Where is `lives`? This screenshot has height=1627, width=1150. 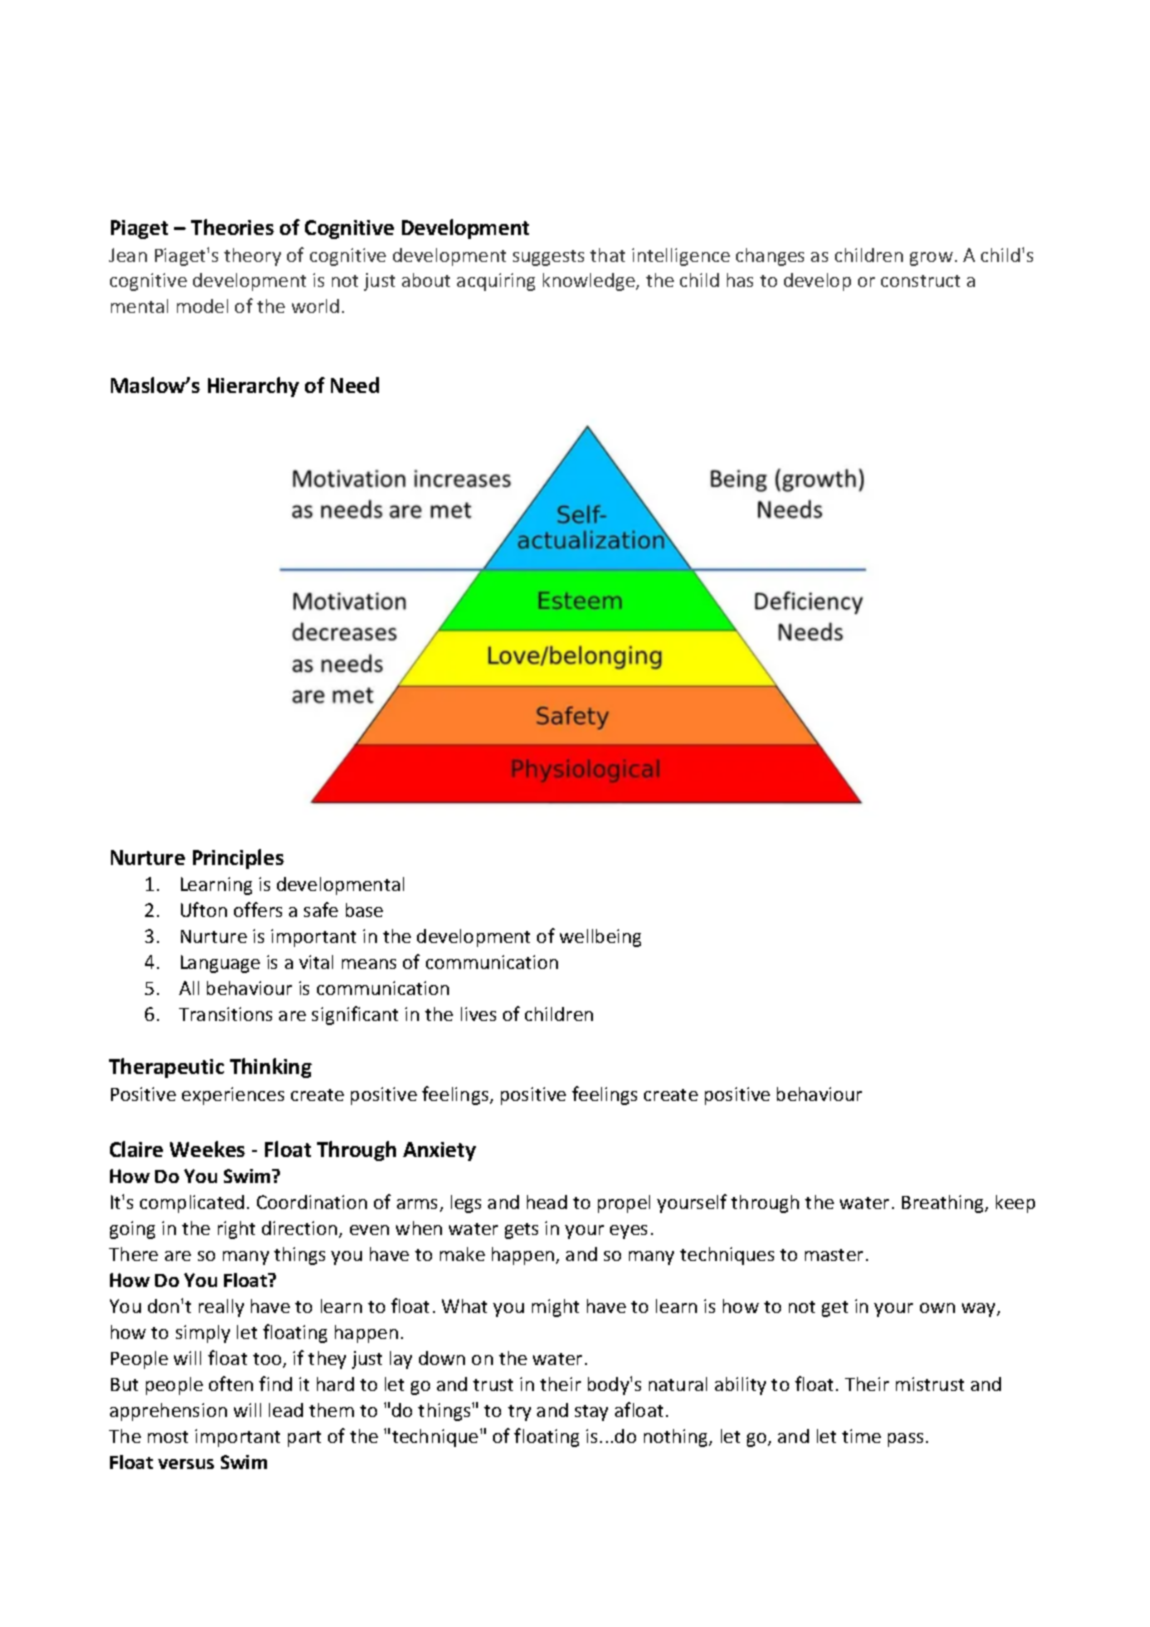
lives is located at coordinates (478, 1014).
